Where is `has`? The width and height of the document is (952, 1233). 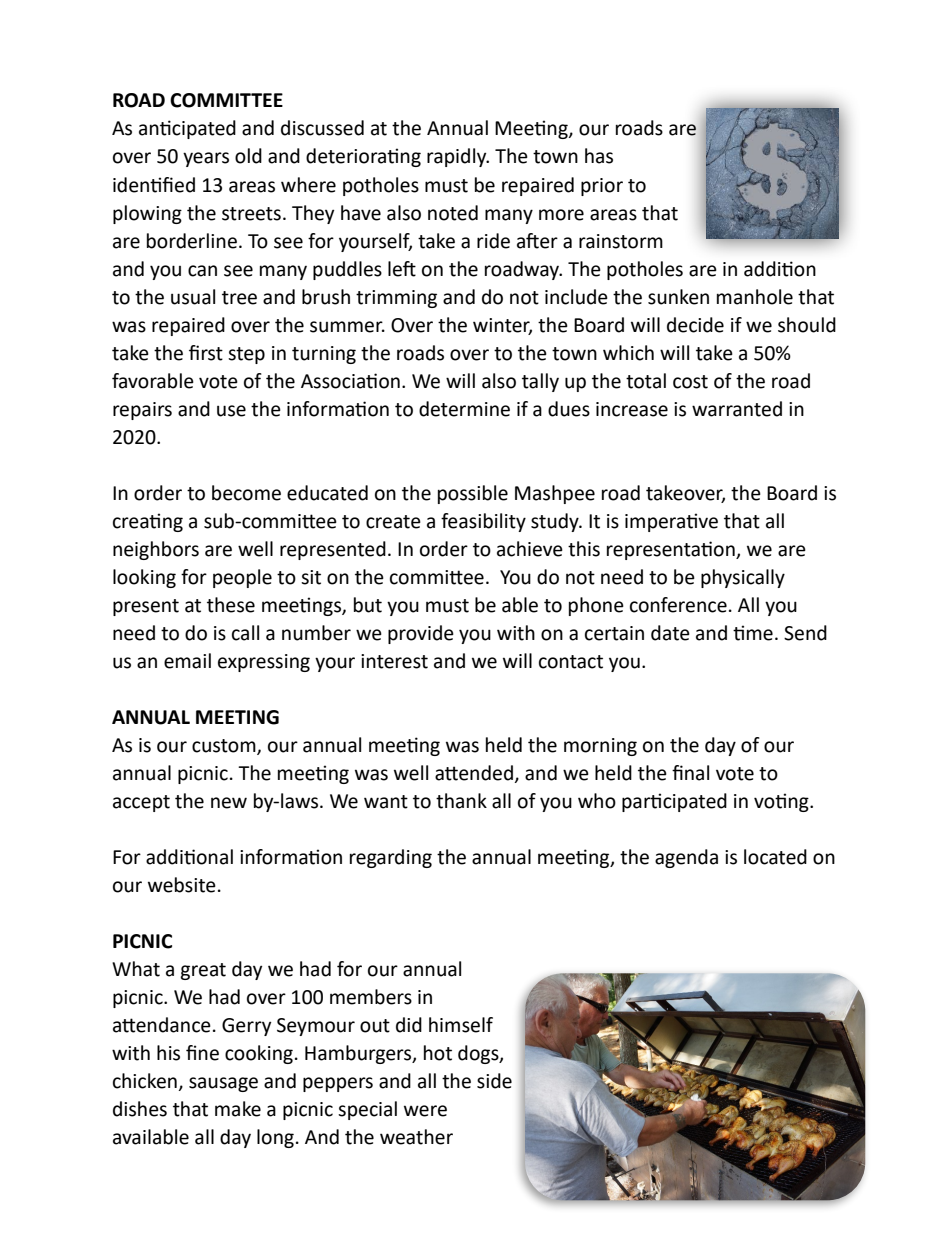 has is located at coordinates (599, 156).
